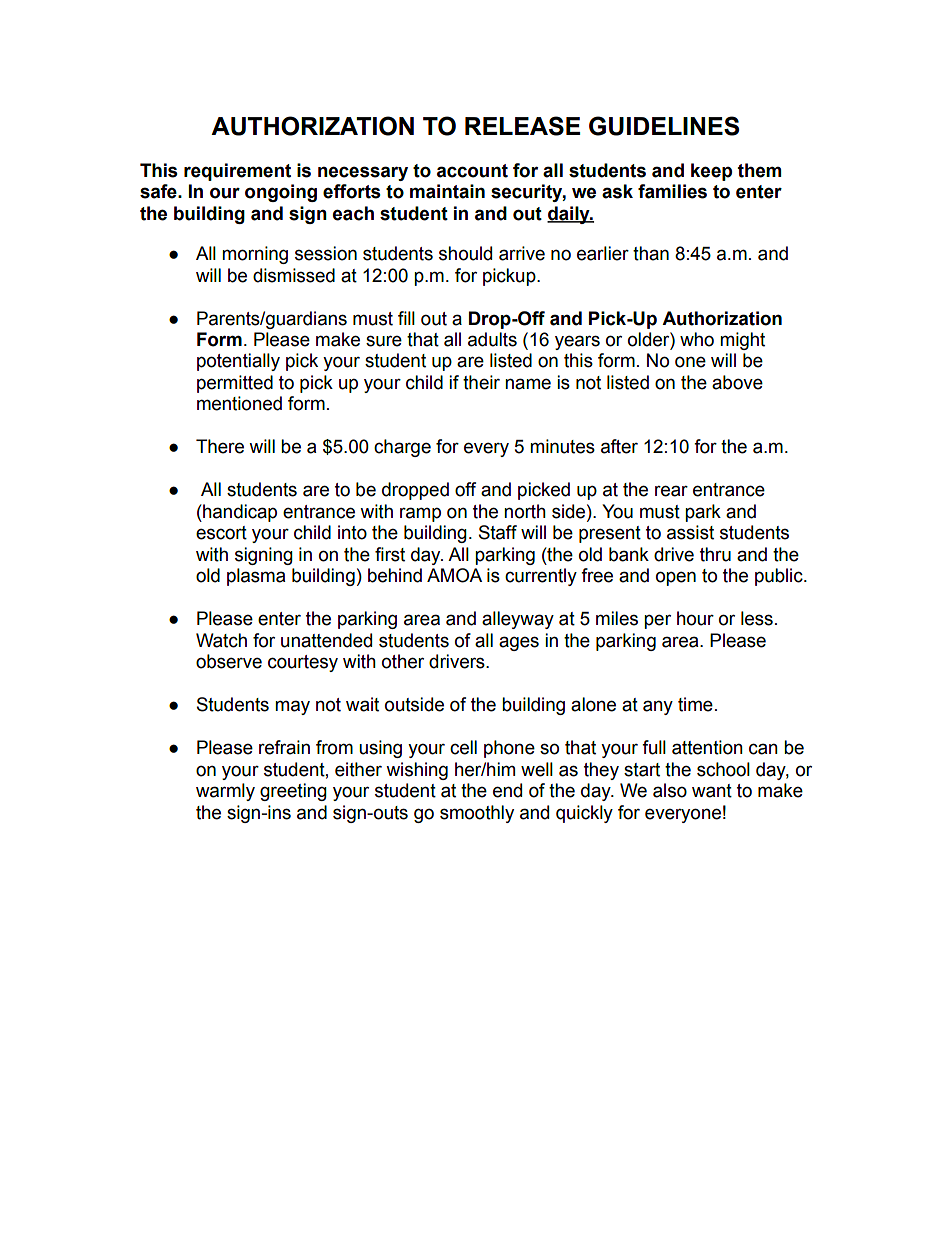 The height and width of the screenshot is (1233, 952). I want to click on open, so click(676, 578).
